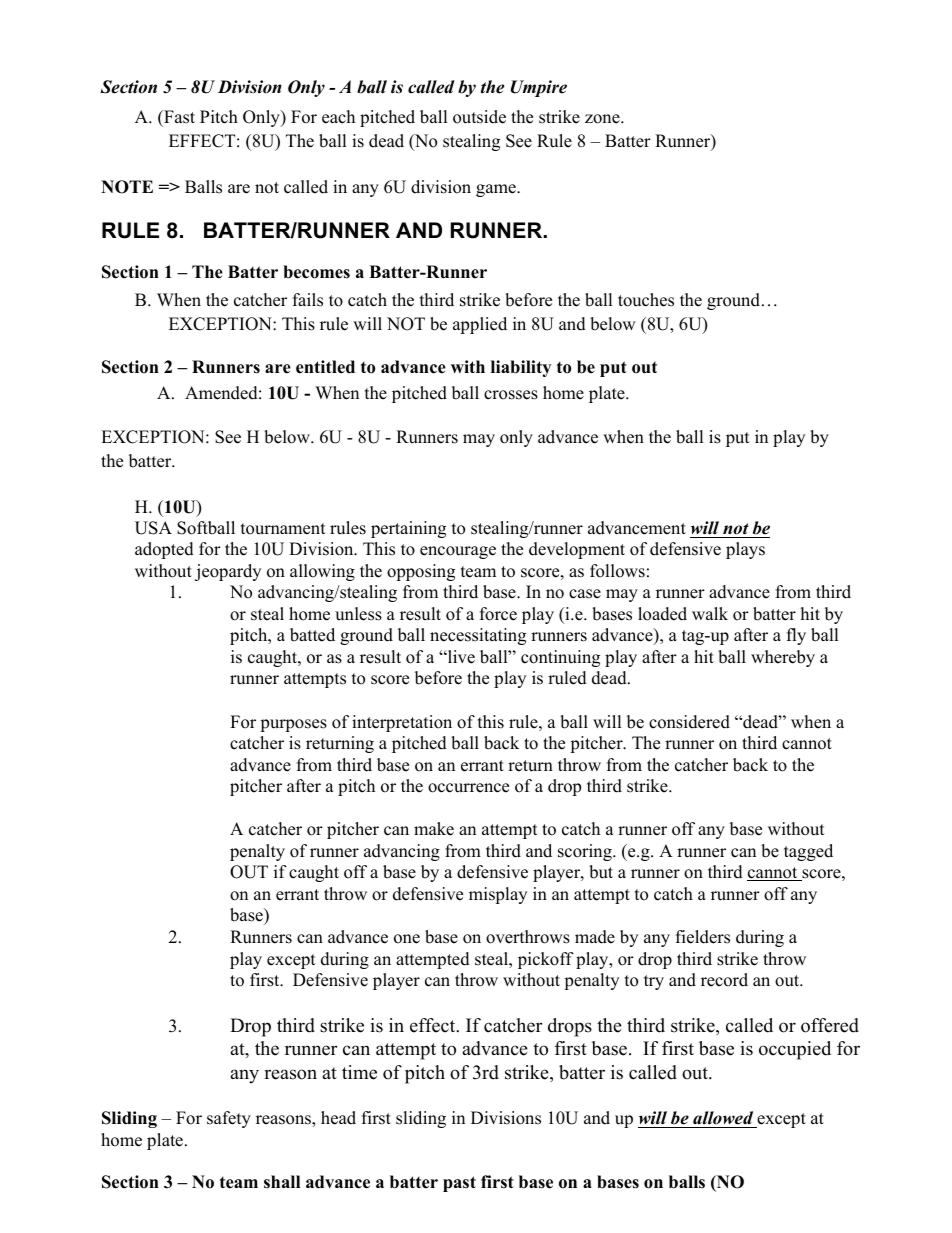 The height and width of the screenshot is (1233, 952). Describe the element at coordinates (478, 636) in the screenshot. I see `necessitating` at that location.
